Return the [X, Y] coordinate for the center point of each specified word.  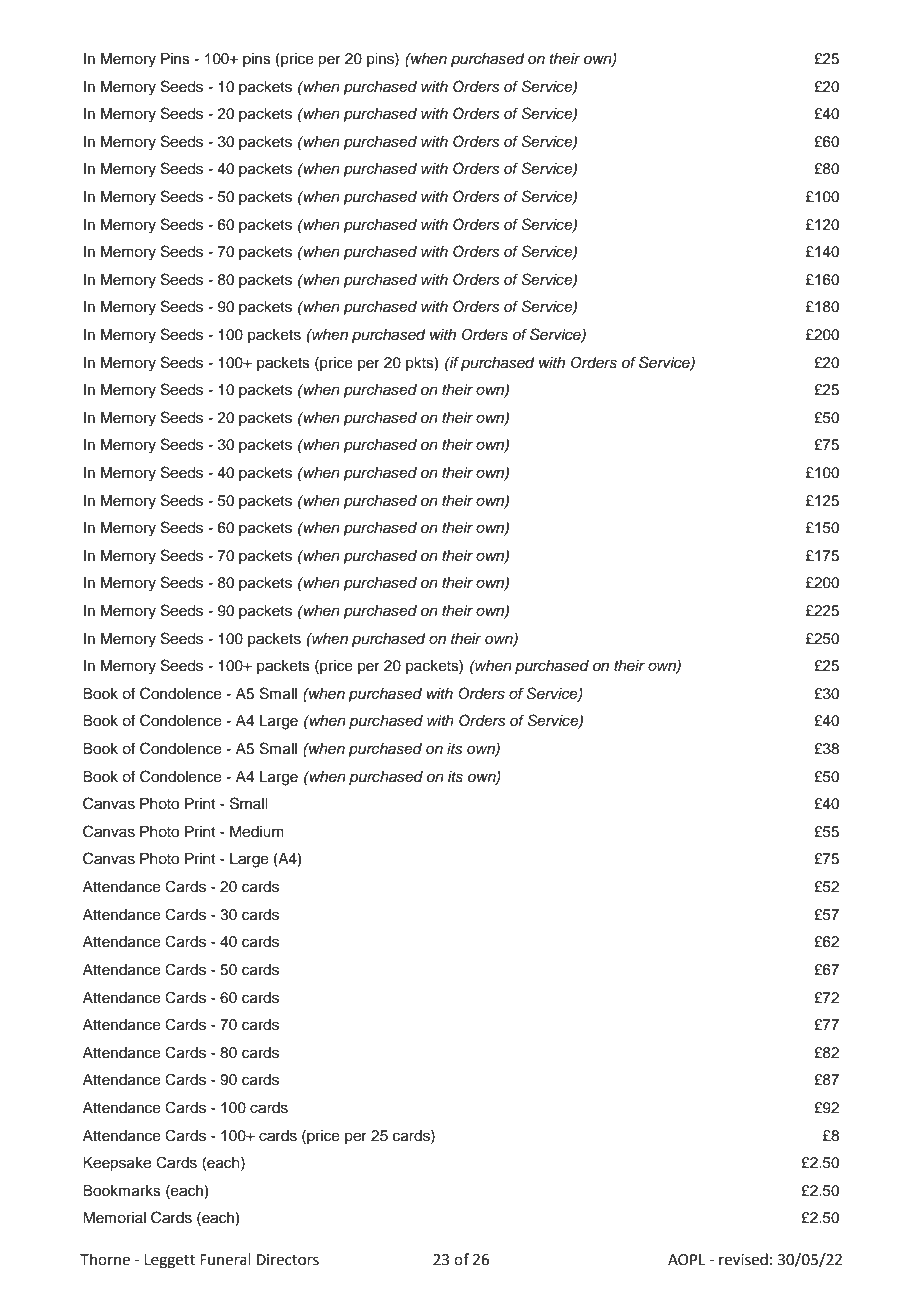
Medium [257, 832]
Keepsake [117, 1164]
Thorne [105, 1259]
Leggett [169, 1261]
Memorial [114, 1218]
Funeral [225, 1259]
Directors [288, 1260]
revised [743, 1259]
